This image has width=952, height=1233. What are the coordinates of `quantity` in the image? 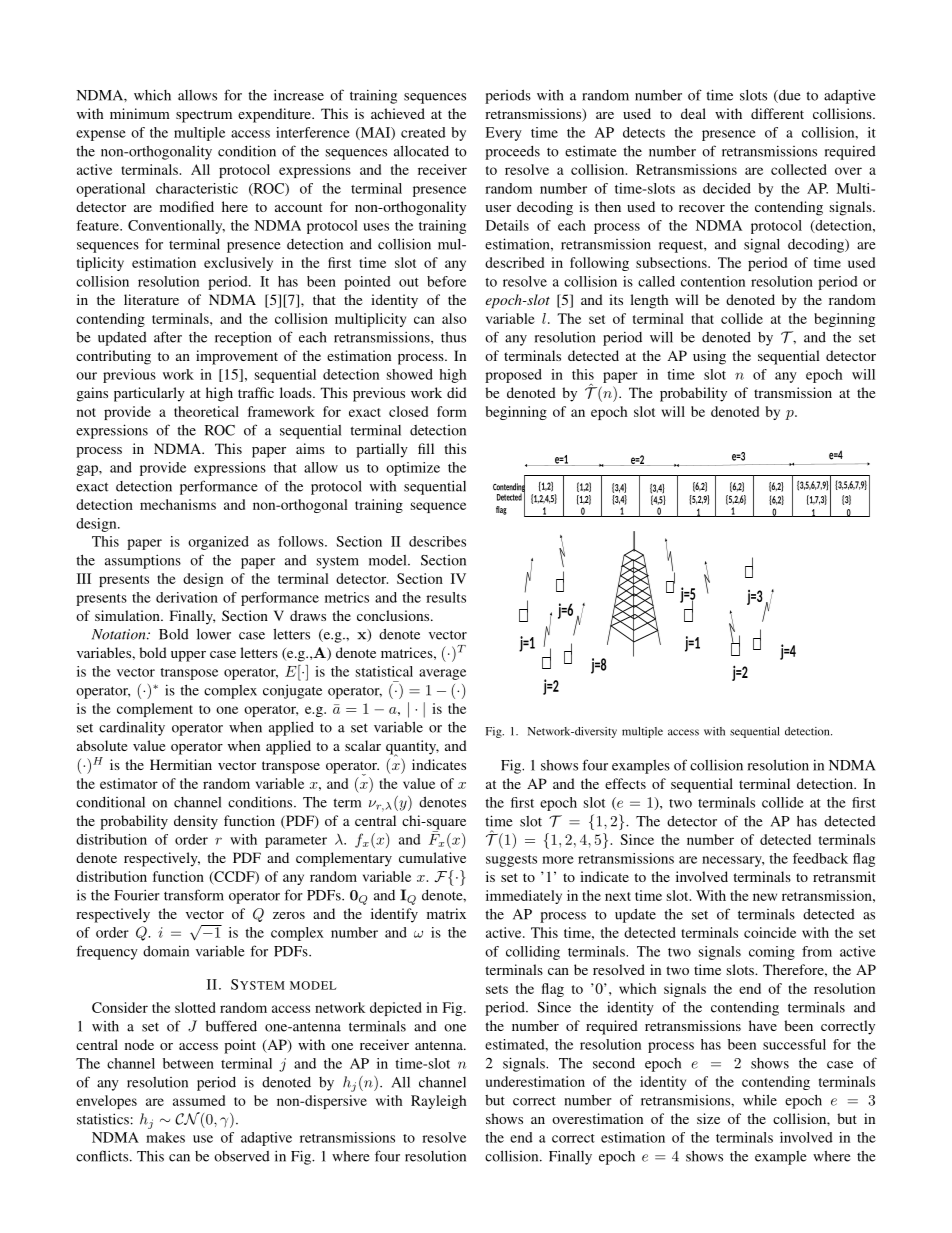 It's located at (412, 748).
